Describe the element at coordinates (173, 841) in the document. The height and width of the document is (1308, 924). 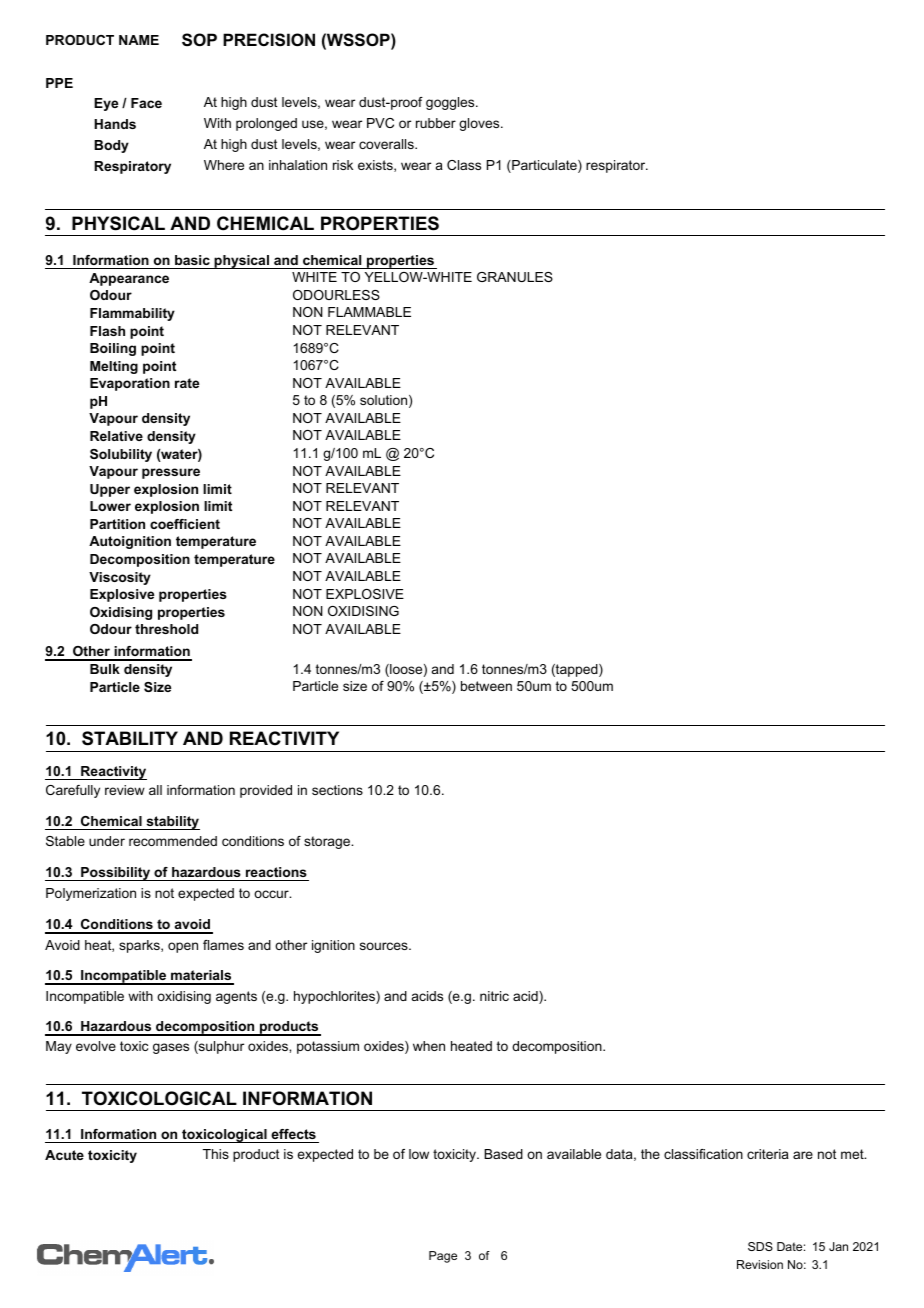
I see `recommended` at that location.
